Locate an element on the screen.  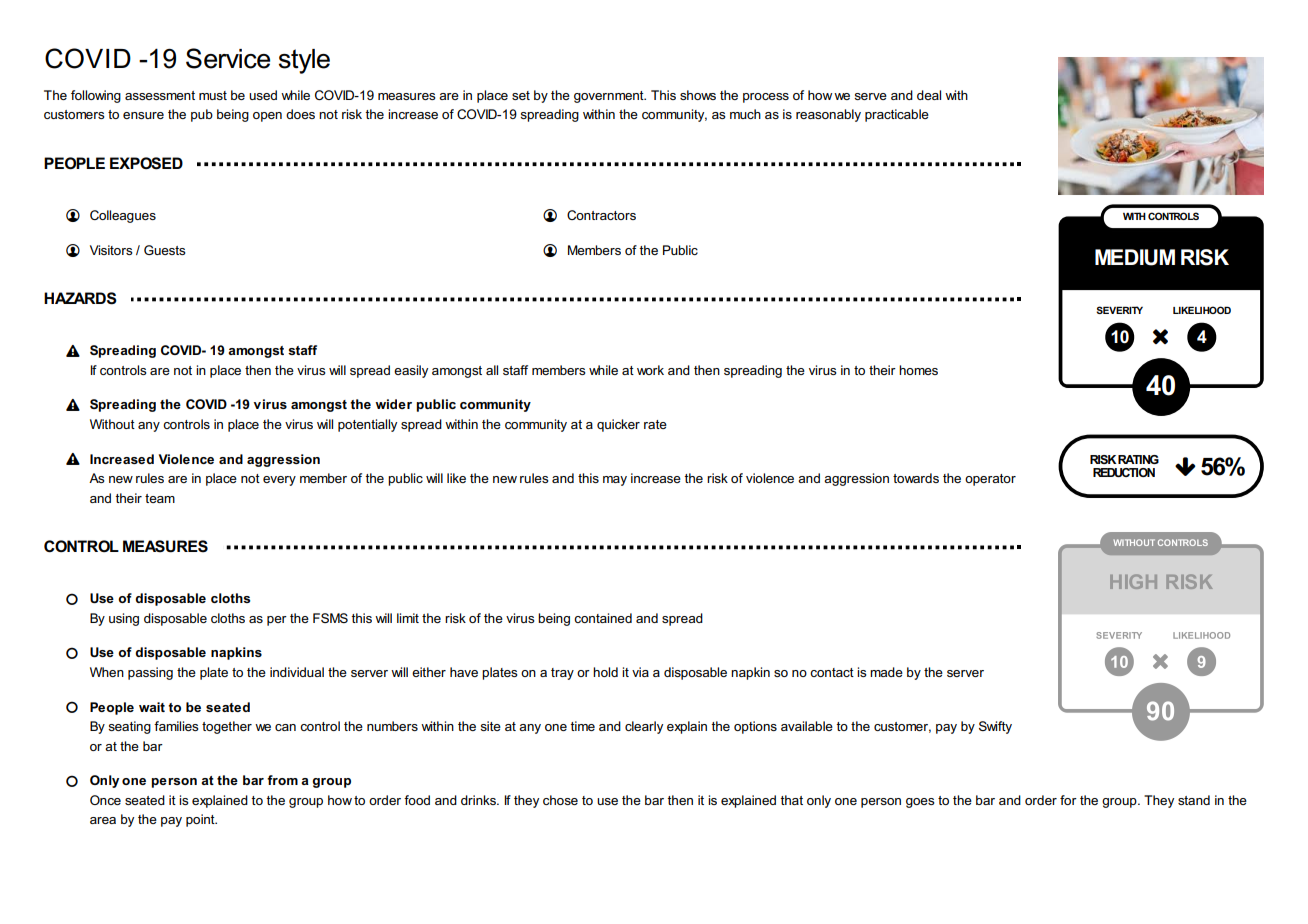
REDUCTION is located at coordinates (1124, 472).
